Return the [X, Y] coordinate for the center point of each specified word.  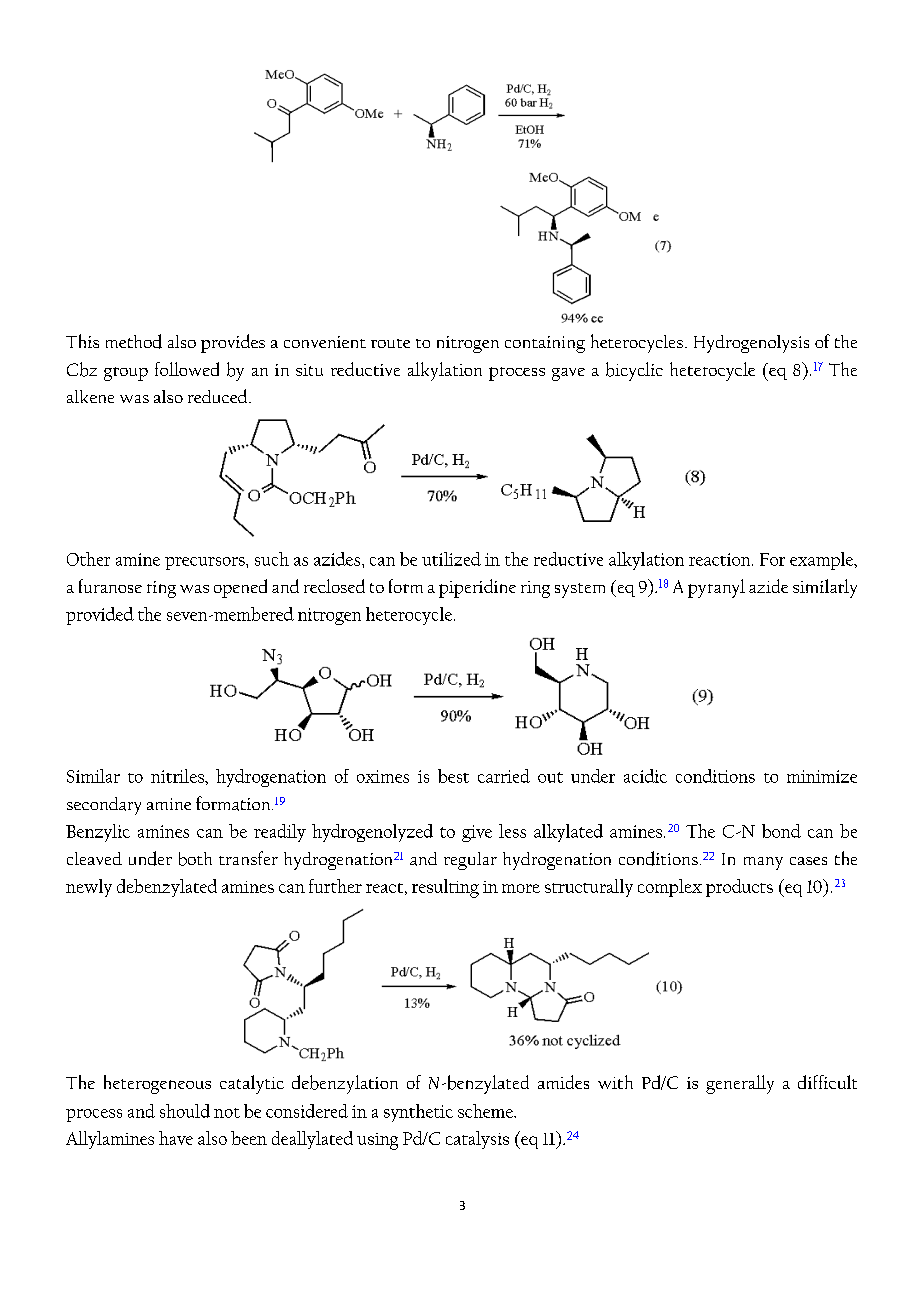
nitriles [178, 776]
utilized [451, 559]
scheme [486, 1111]
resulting [445, 888]
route [390, 343]
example [823, 561]
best [453, 776]
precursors [206, 563]
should [185, 1111]
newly [89, 888]
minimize [822, 776]
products [739, 888]
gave [568, 374]
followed [187, 369]
